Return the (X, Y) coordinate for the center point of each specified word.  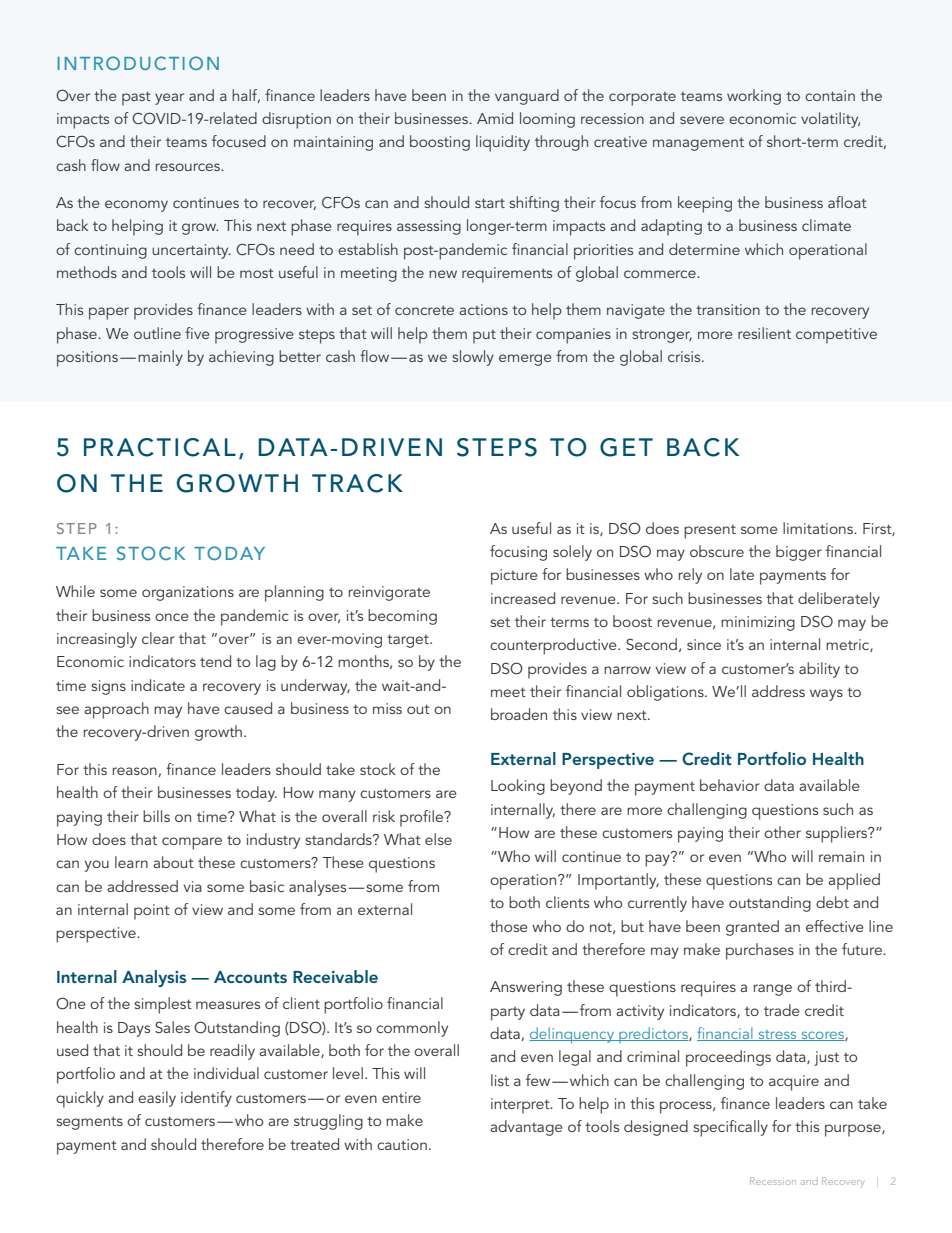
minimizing (758, 623)
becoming (402, 617)
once (172, 617)
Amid (495, 118)
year (169, 99)
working (754, 97)
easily (157, 1099)
